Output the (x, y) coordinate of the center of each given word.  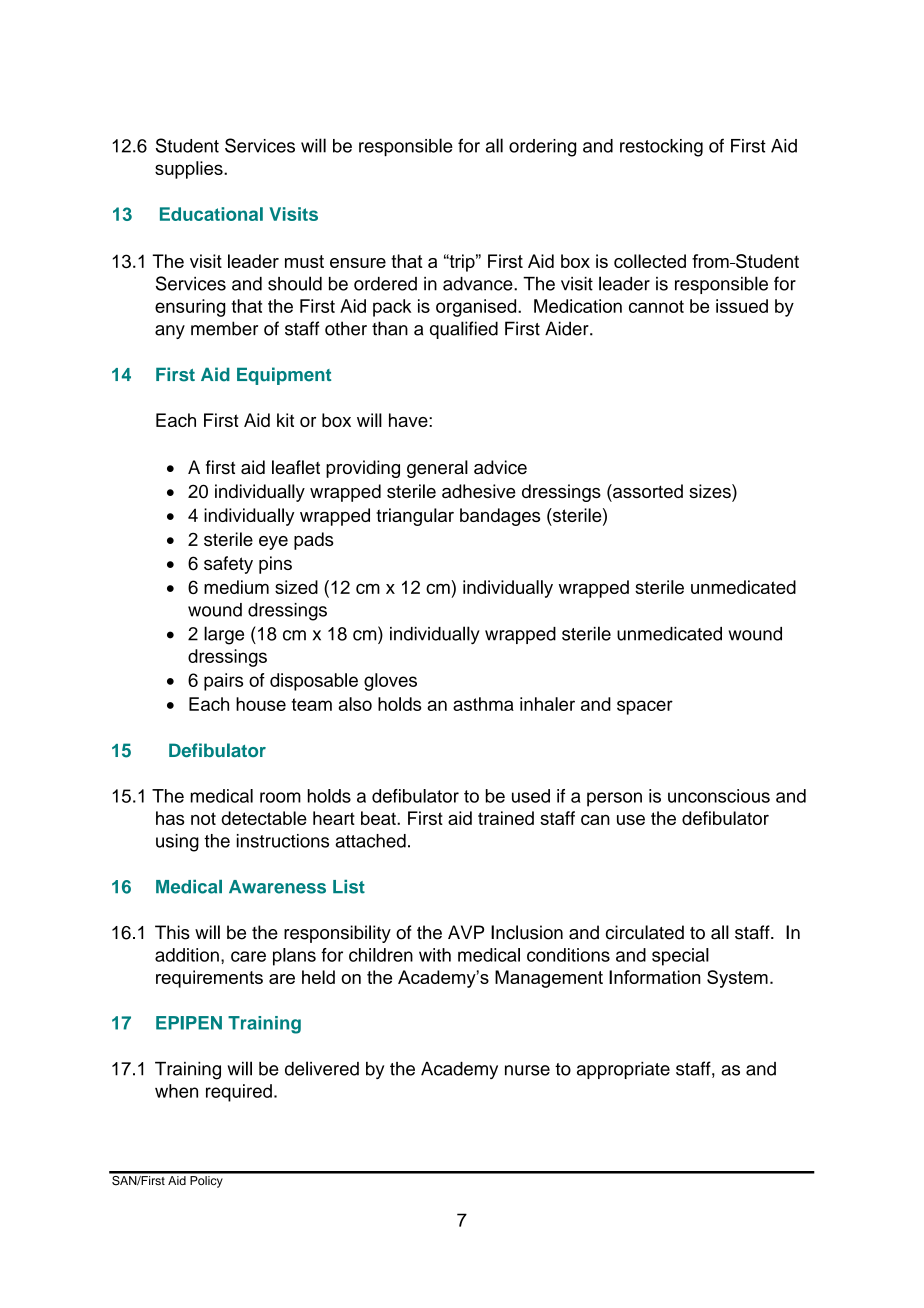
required (239, 1093)
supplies (190, 170)
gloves (390, 682)
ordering (542, 148)
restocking (661, 148)
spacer (645, 707)
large (224, 635)
